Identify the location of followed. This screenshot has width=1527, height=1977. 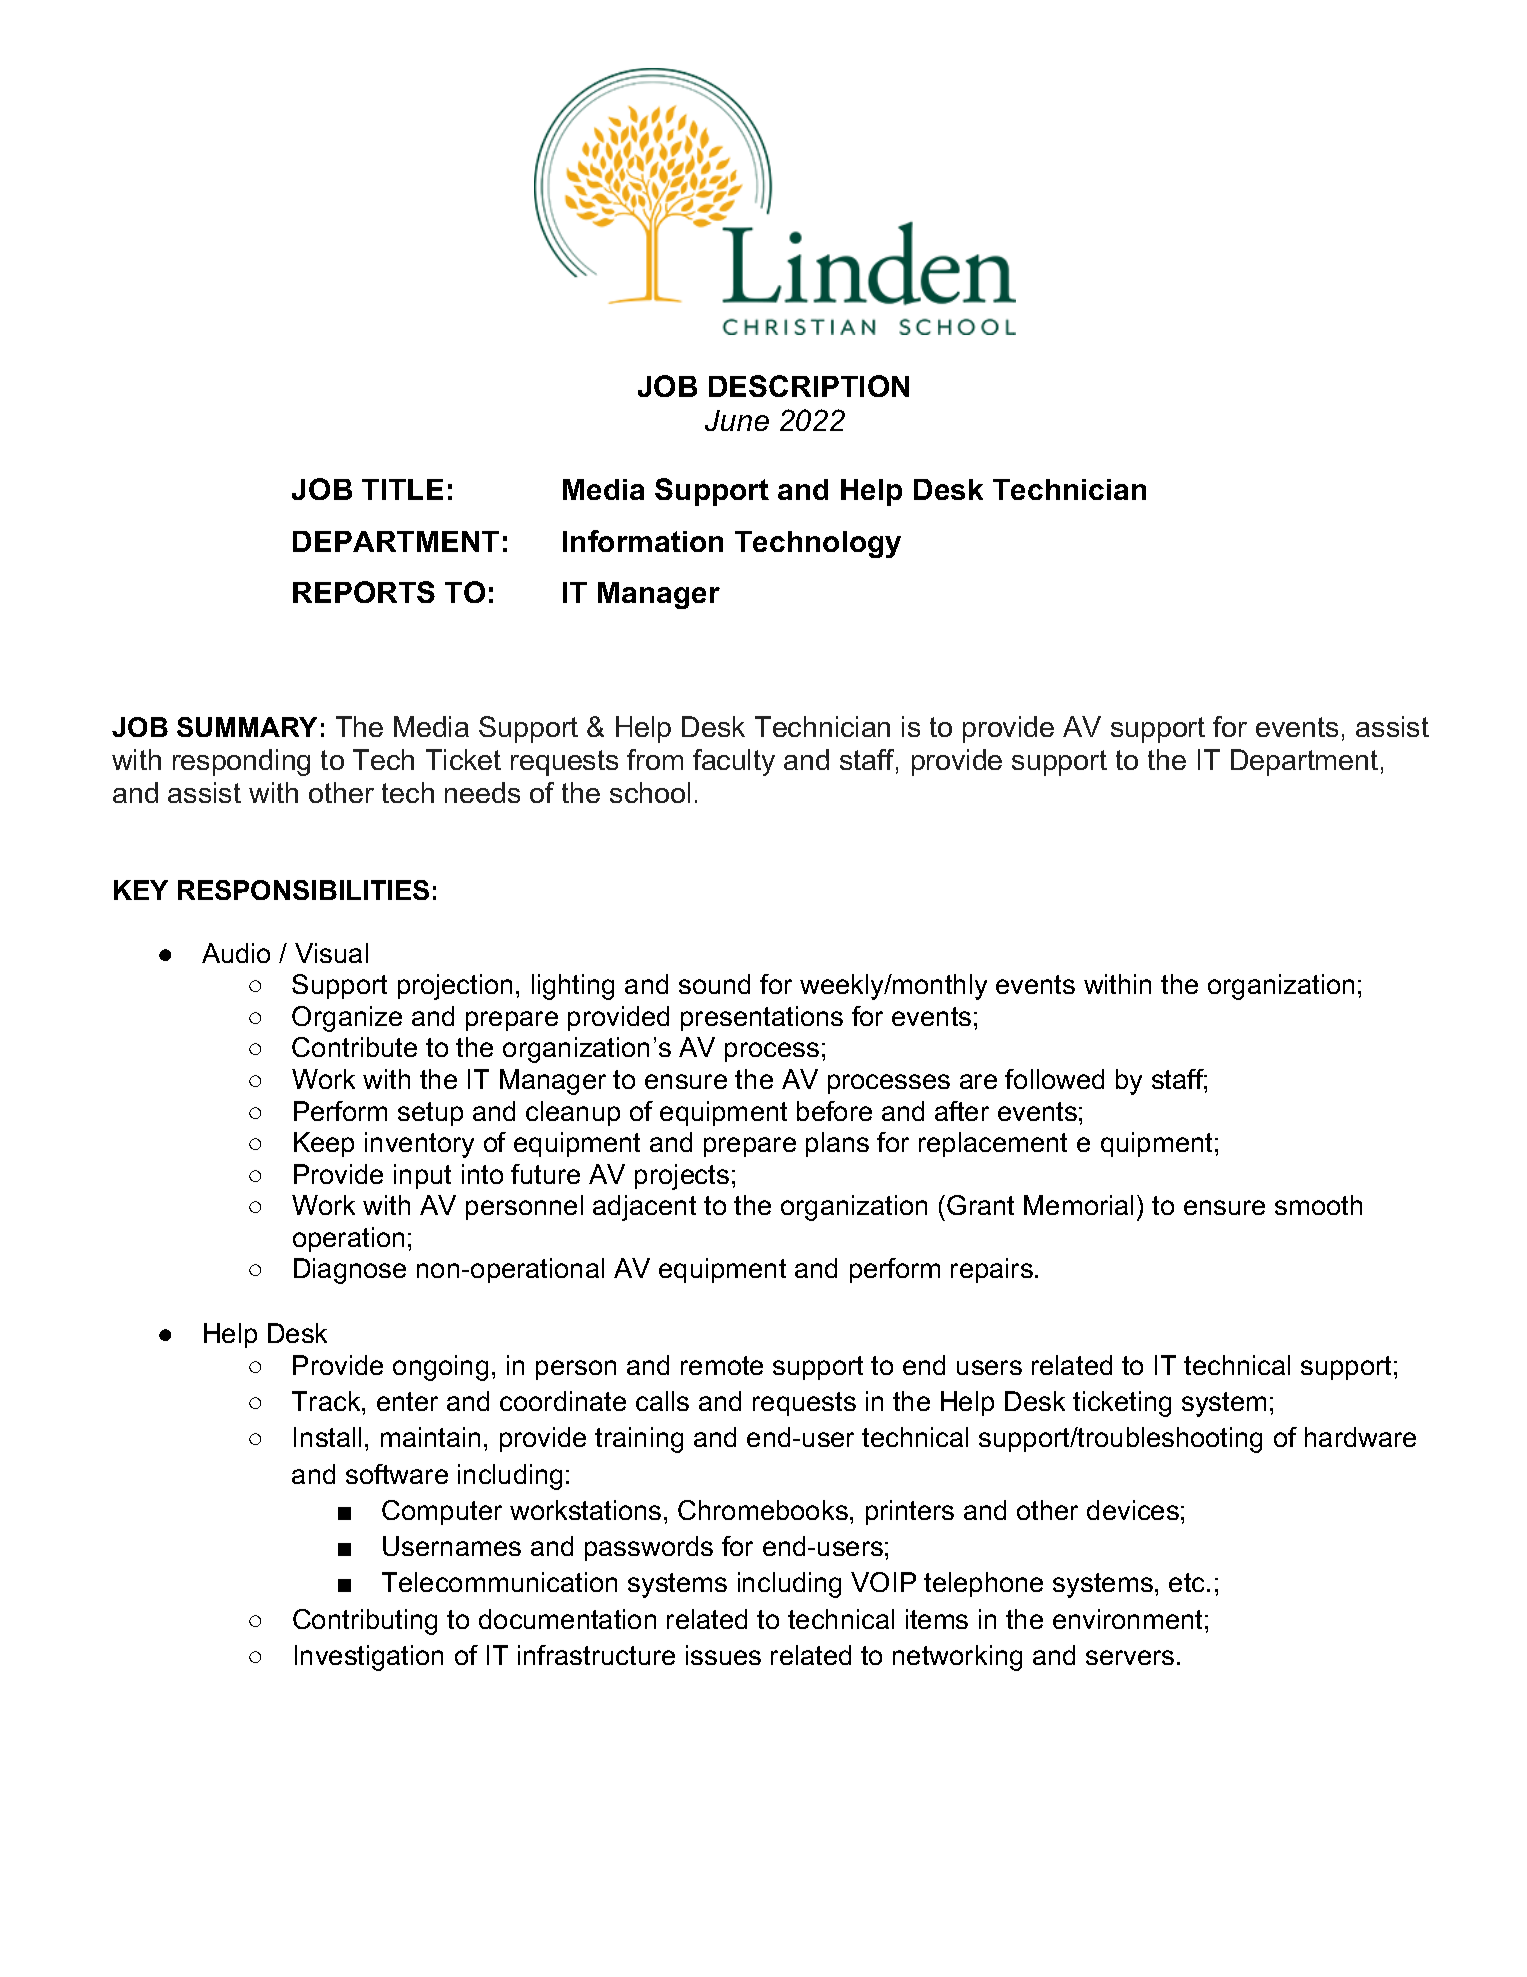
(1054, 1079).
